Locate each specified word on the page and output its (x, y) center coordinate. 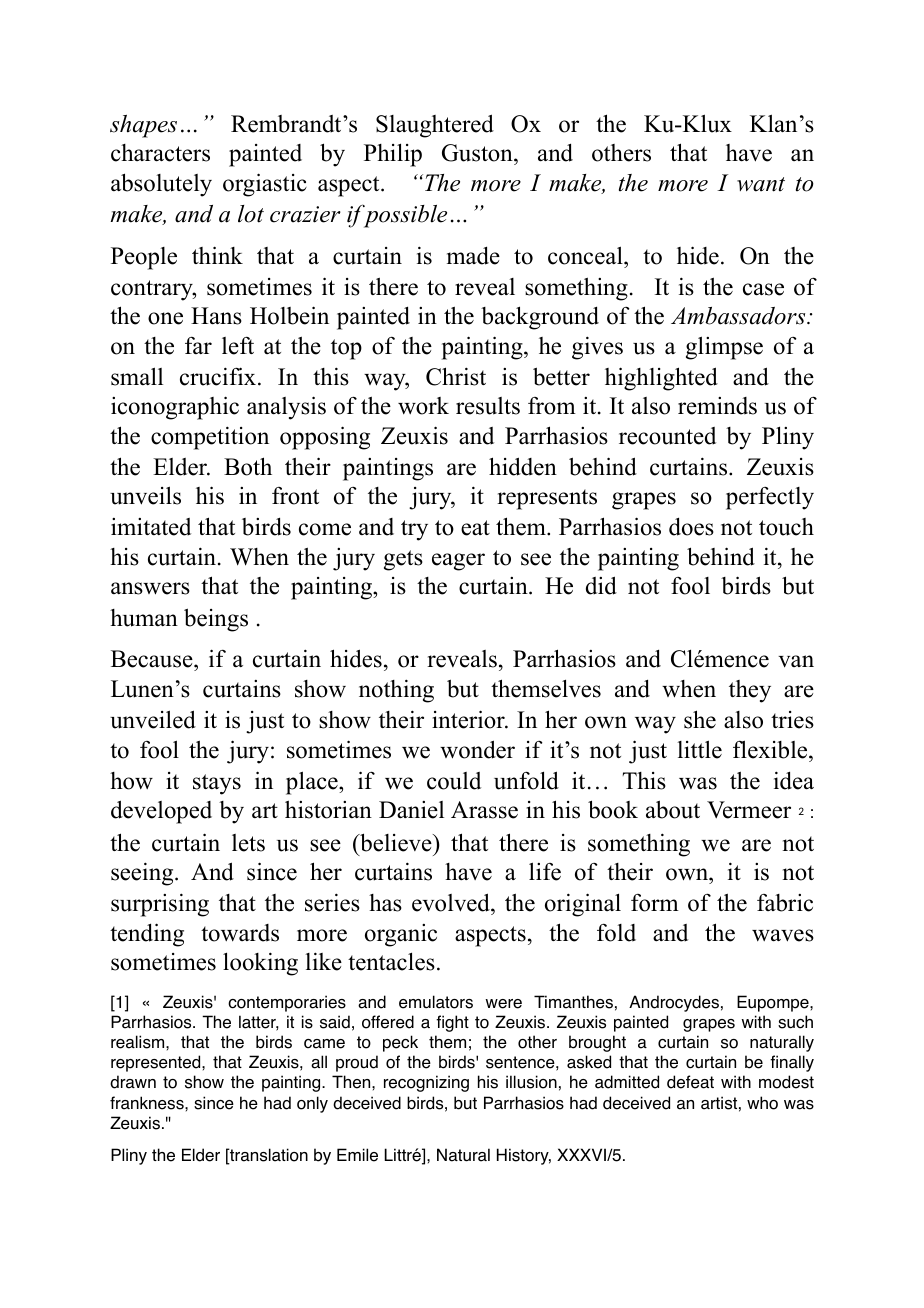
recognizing (426, 1083)
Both (248, 466)
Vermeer (749, 810)
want (761, 184)
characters (160, 153)
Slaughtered (435, 126)
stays (217, 784)
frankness (148, 1103)
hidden (523, 466)
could (454, 781)
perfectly (770, 498)
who (762, 1103)
